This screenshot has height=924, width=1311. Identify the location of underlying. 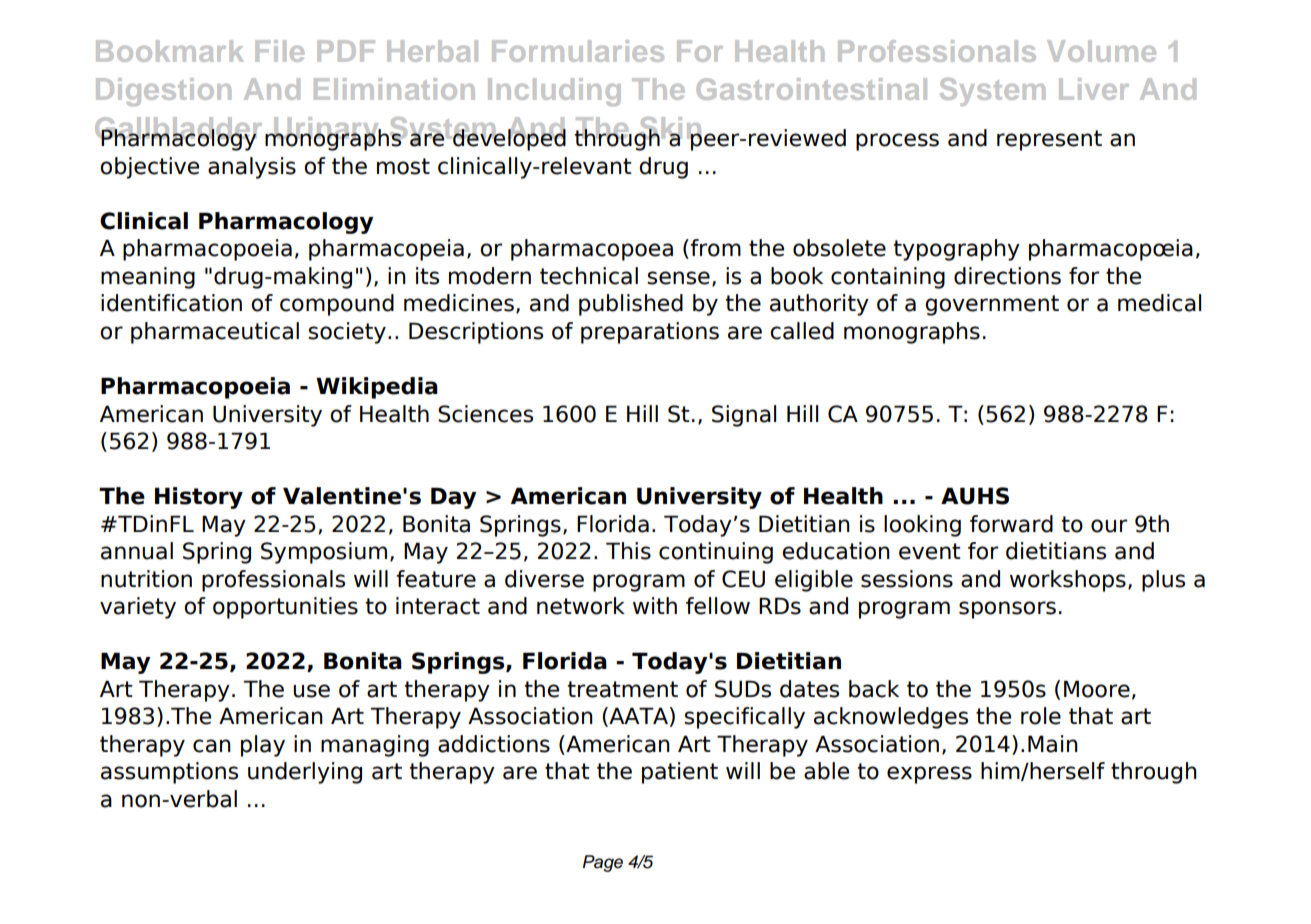
(305, 773).
